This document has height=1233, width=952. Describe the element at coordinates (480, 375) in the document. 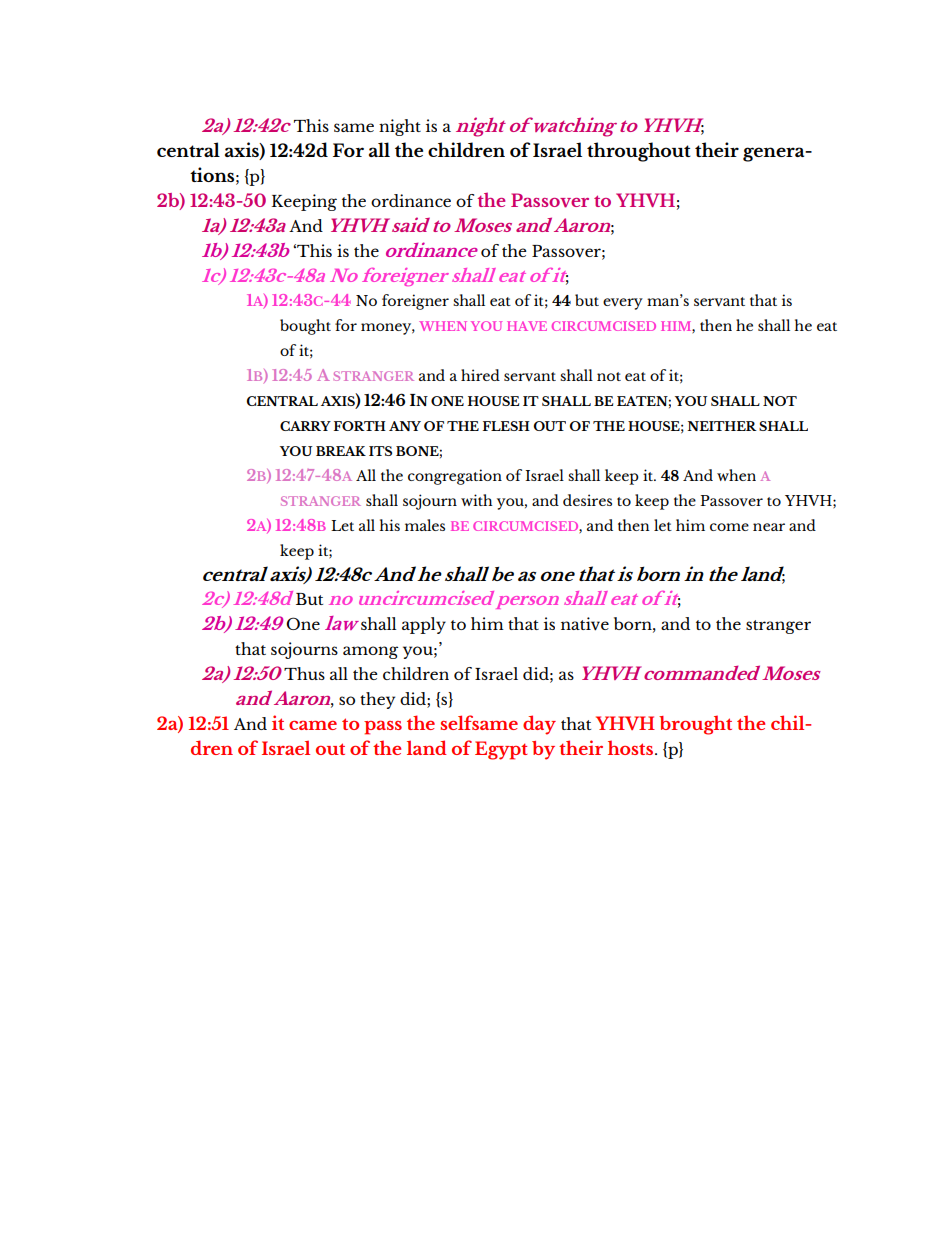

I see `hired` at that location.
